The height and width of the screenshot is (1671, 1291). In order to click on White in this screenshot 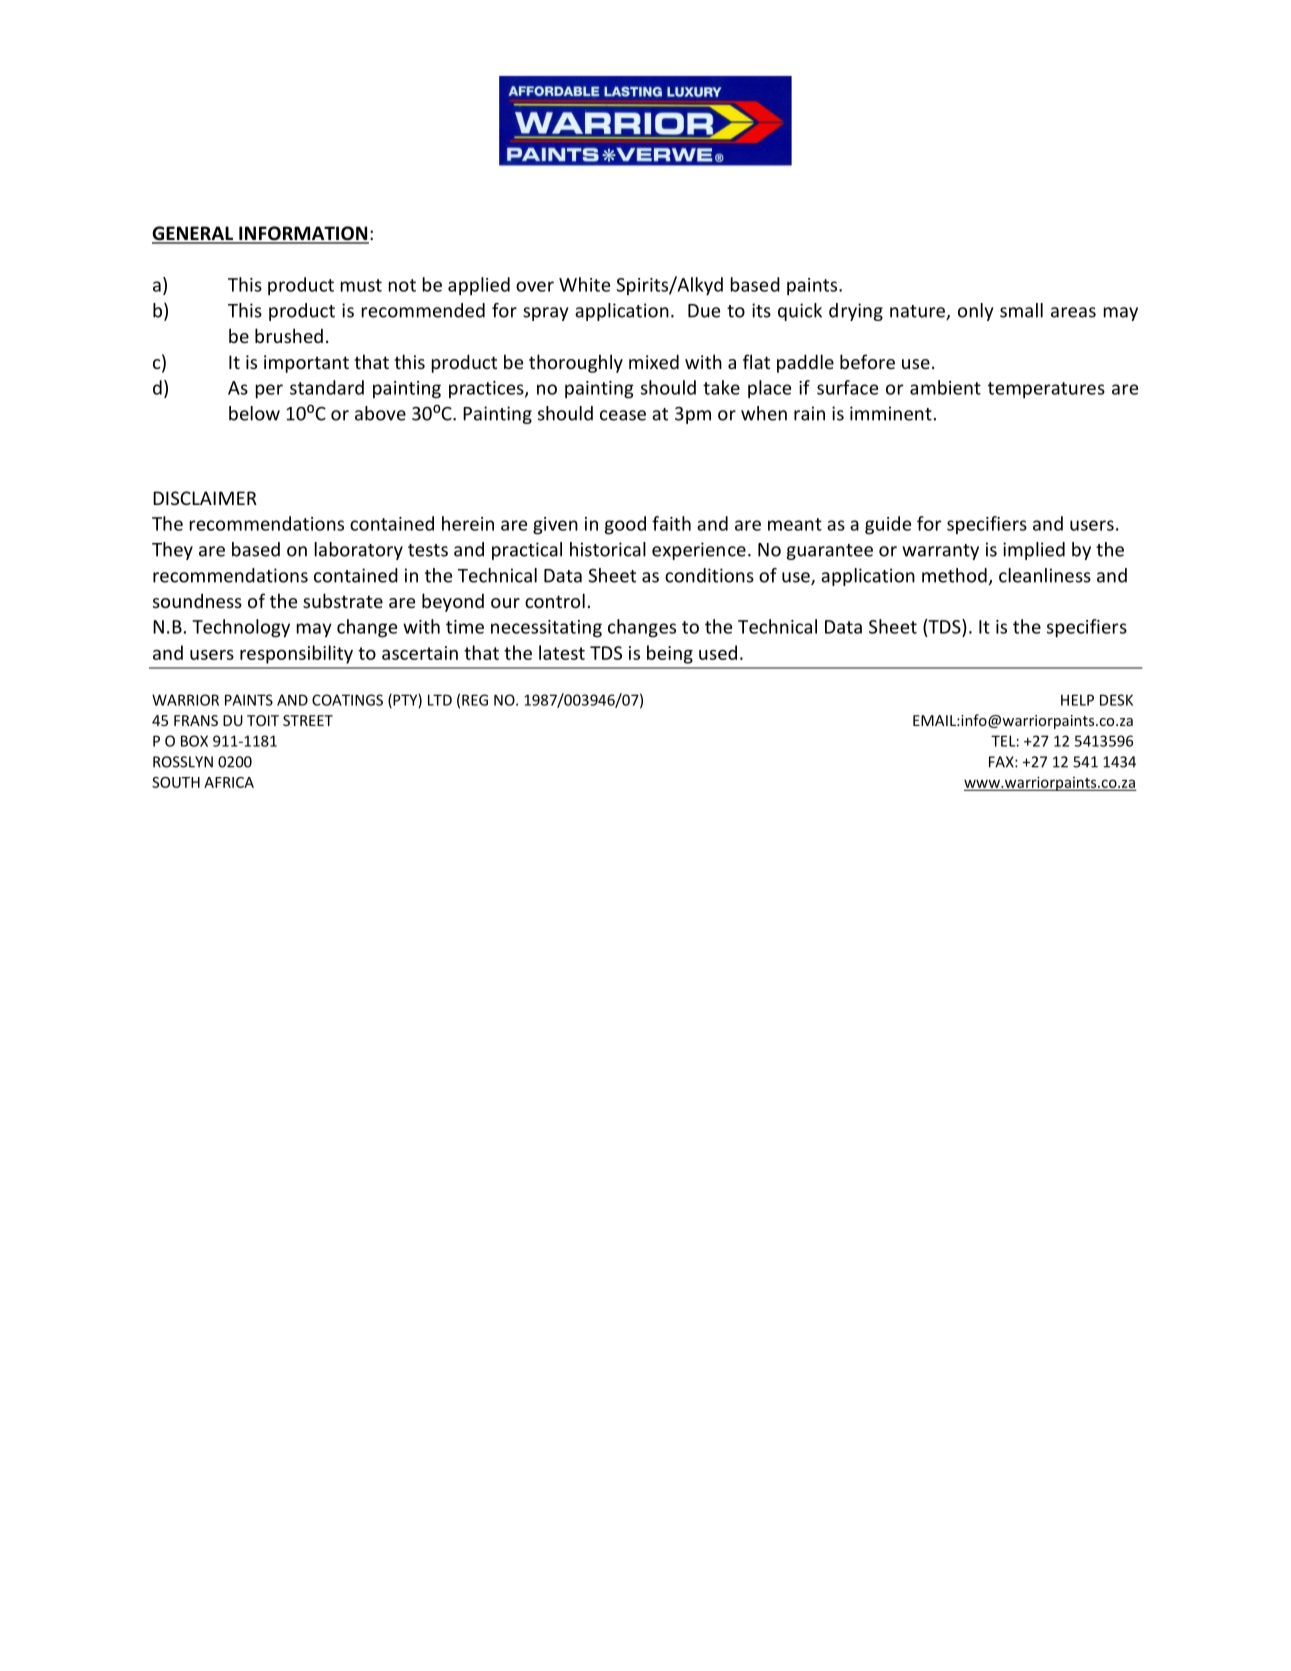, I will do `click(584, 284)`.
